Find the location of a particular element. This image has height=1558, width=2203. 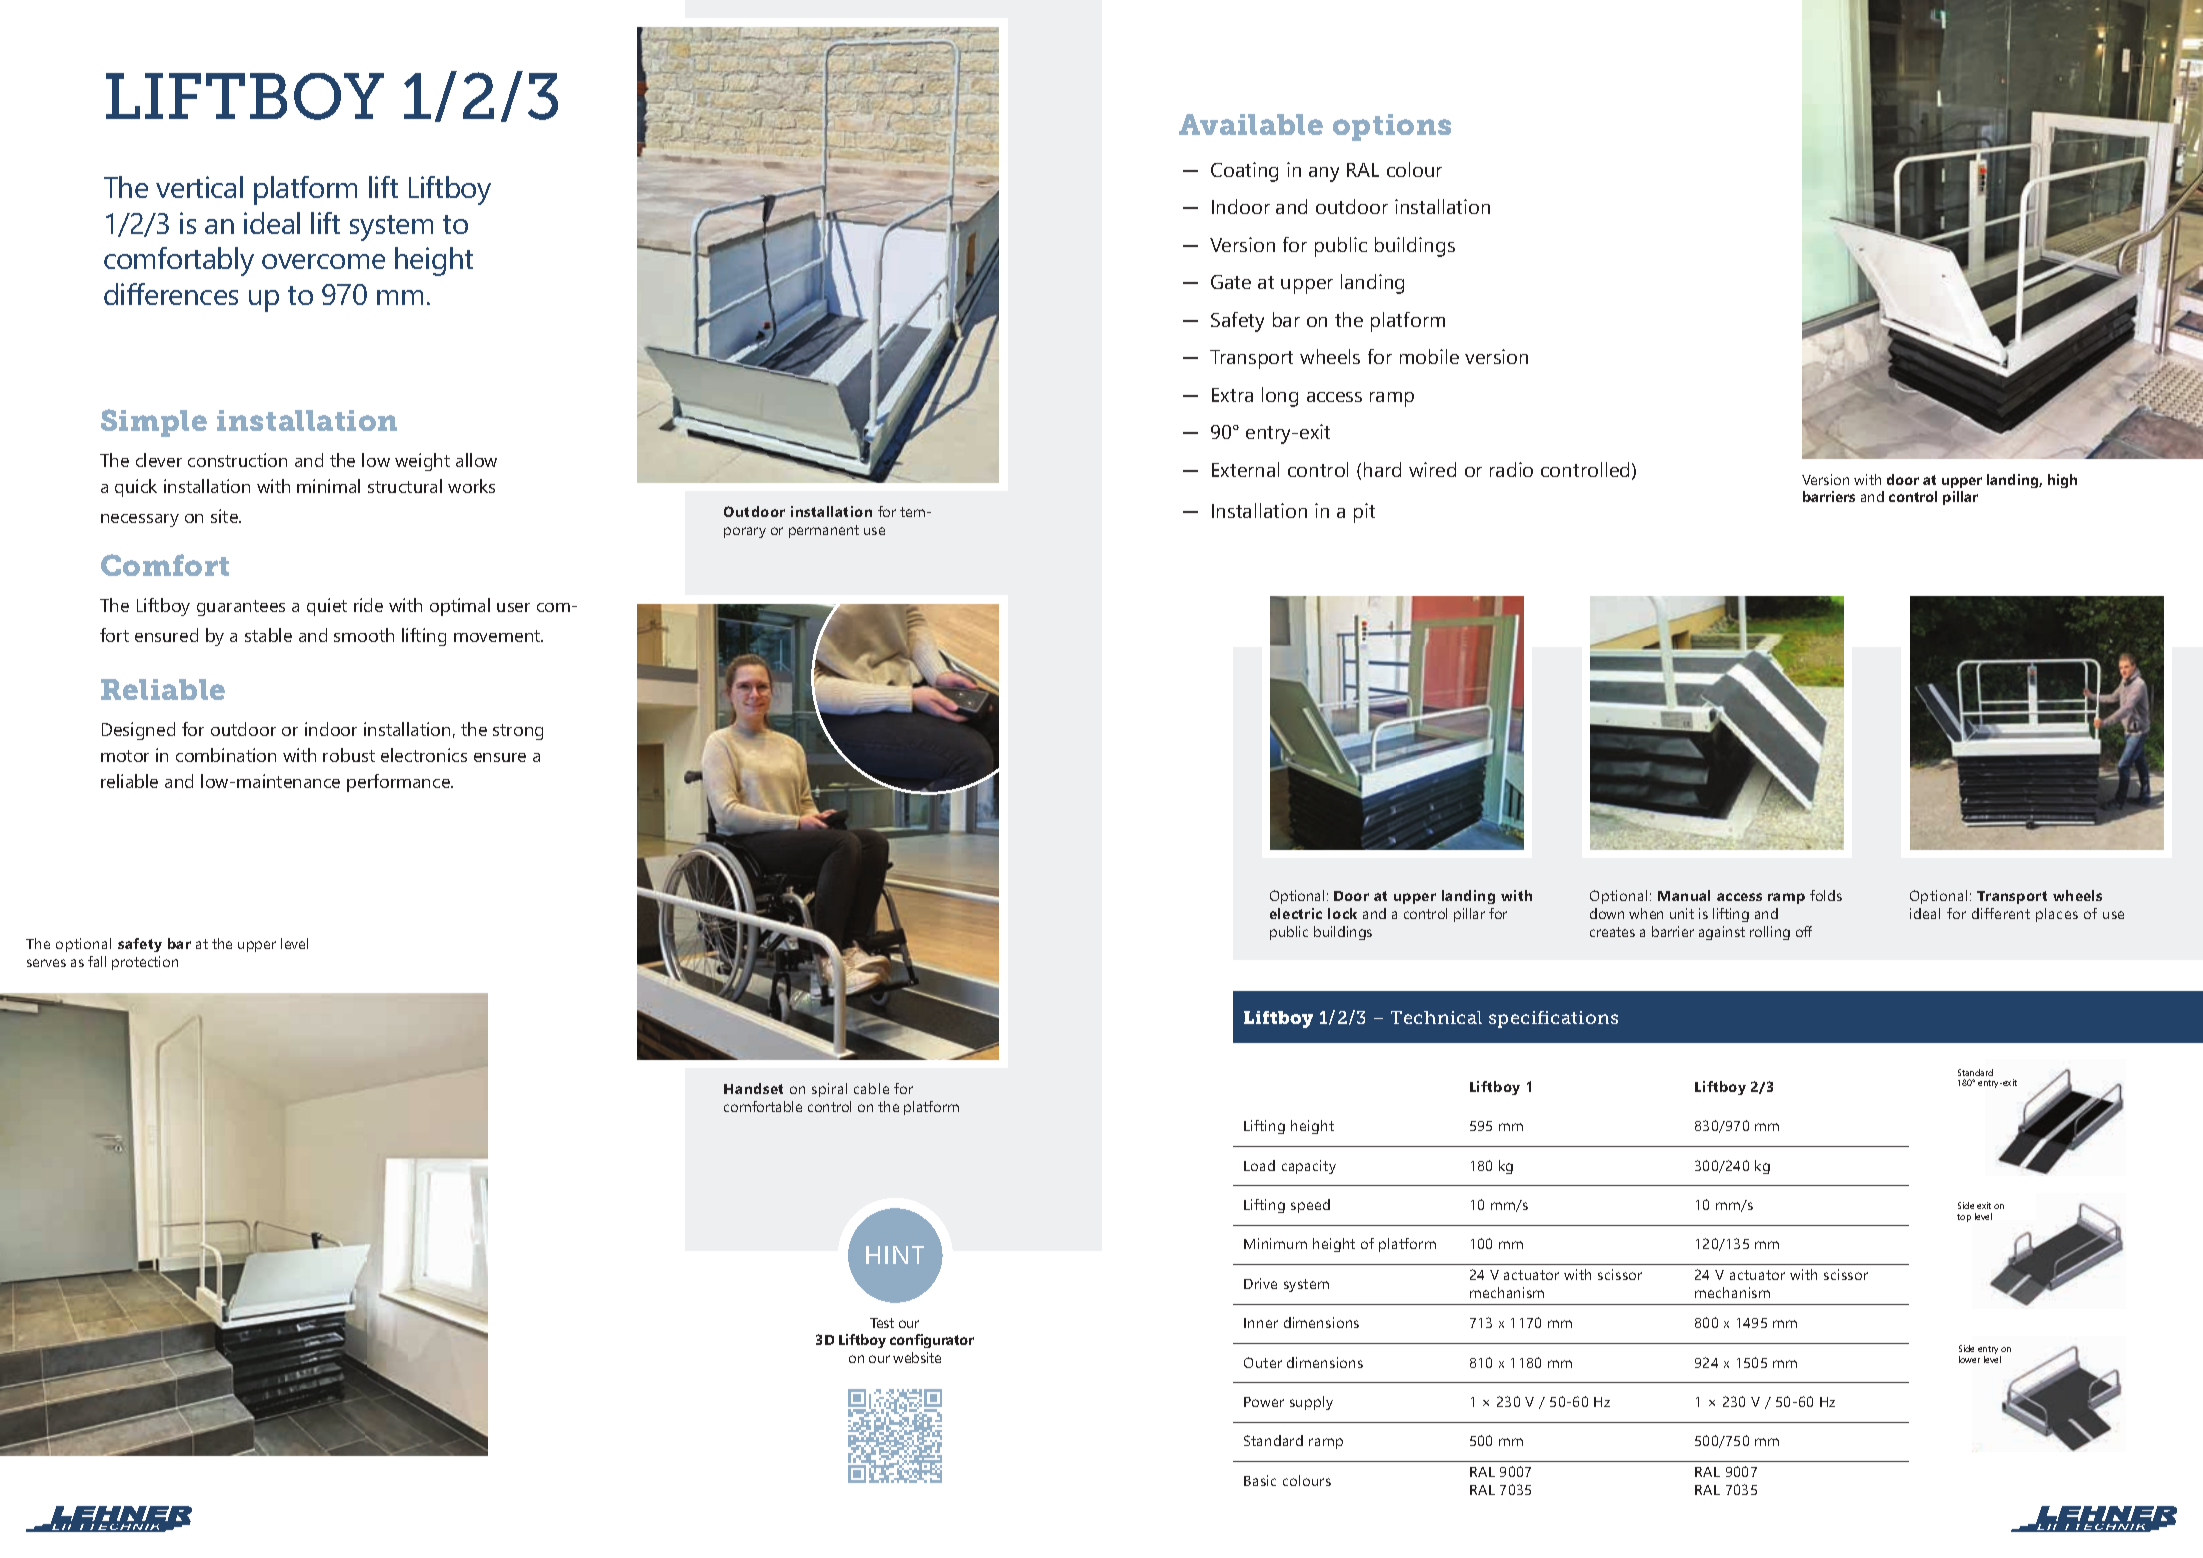

Test is located at coordinates (882, 1323).
